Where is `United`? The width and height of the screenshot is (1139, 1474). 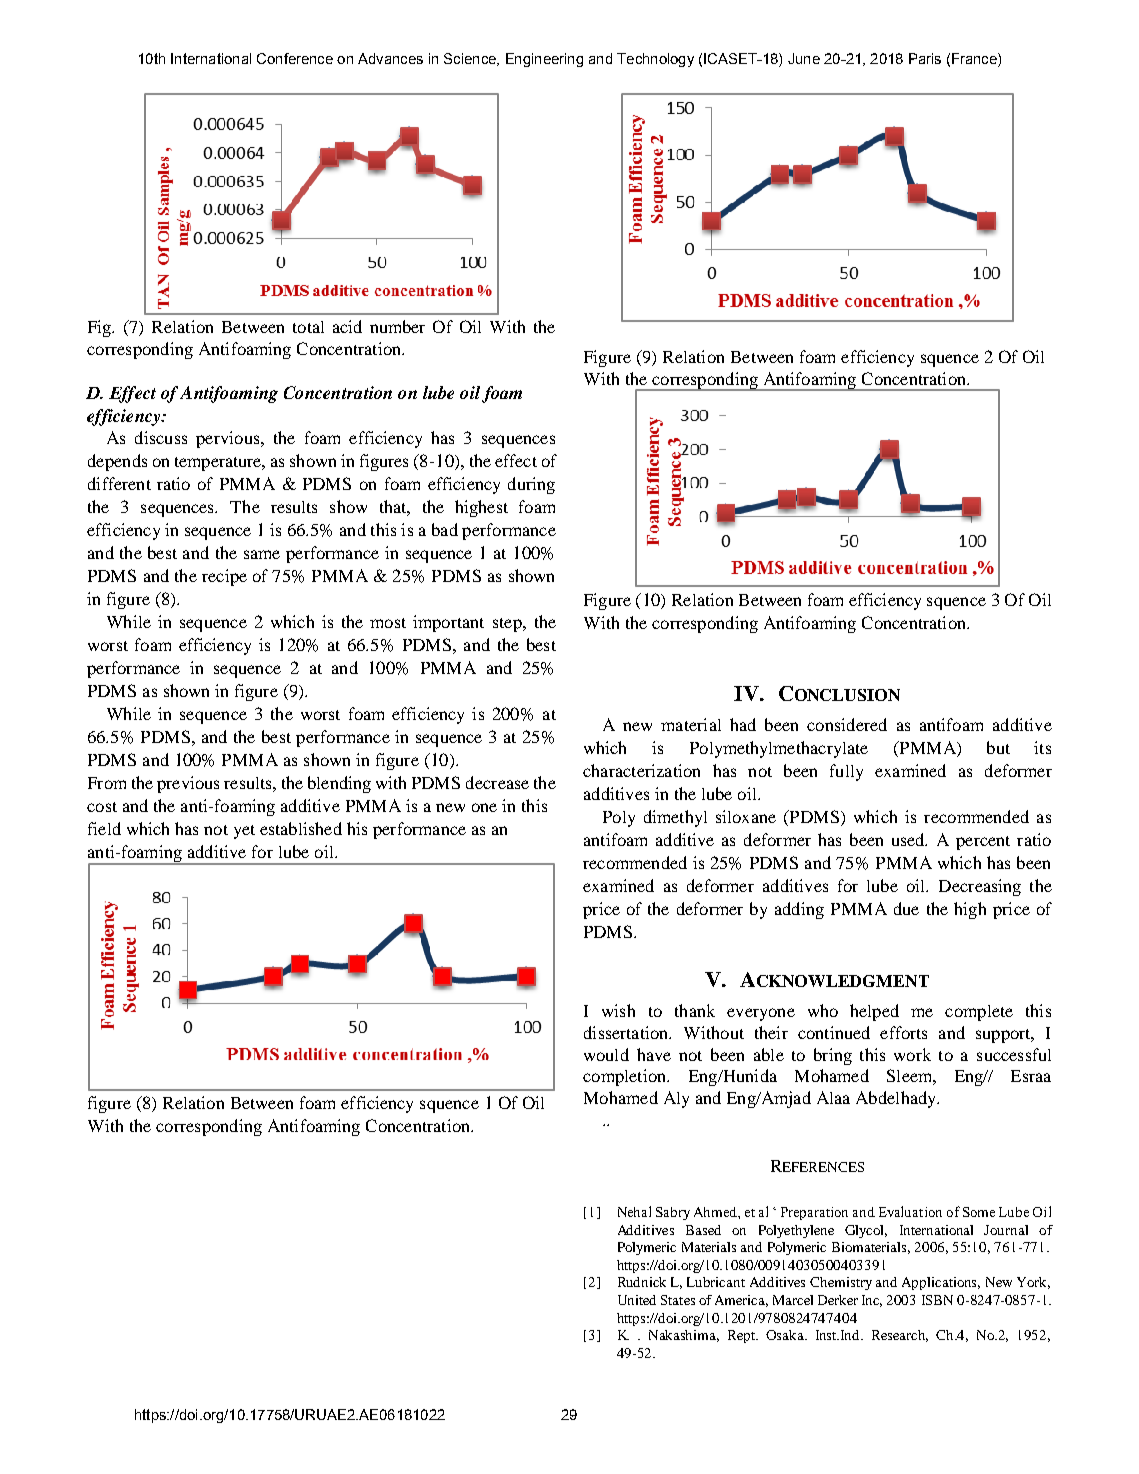 United is located at coordinates (637, 1300).
